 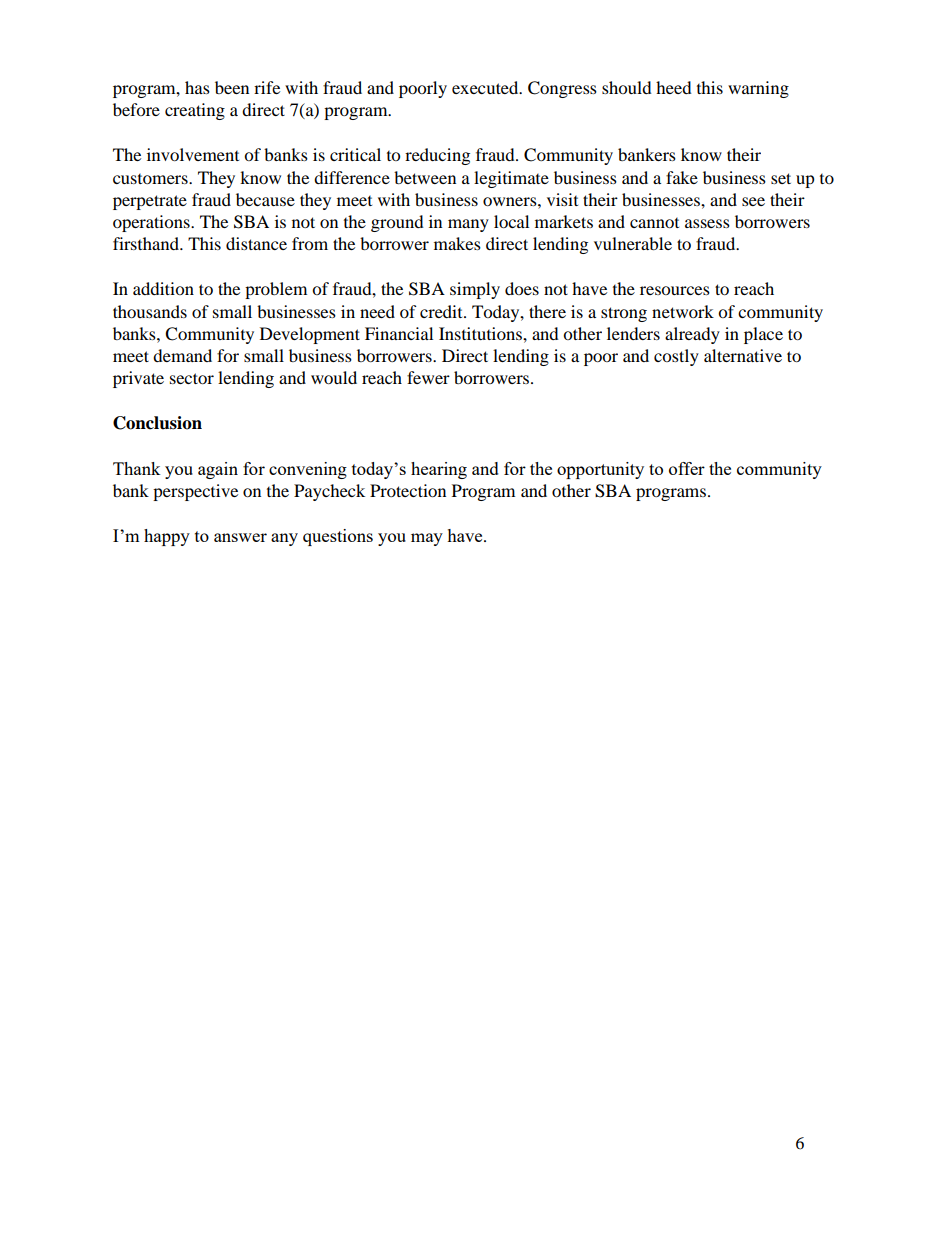 I want to click on may, so click(x=427, y=539).
